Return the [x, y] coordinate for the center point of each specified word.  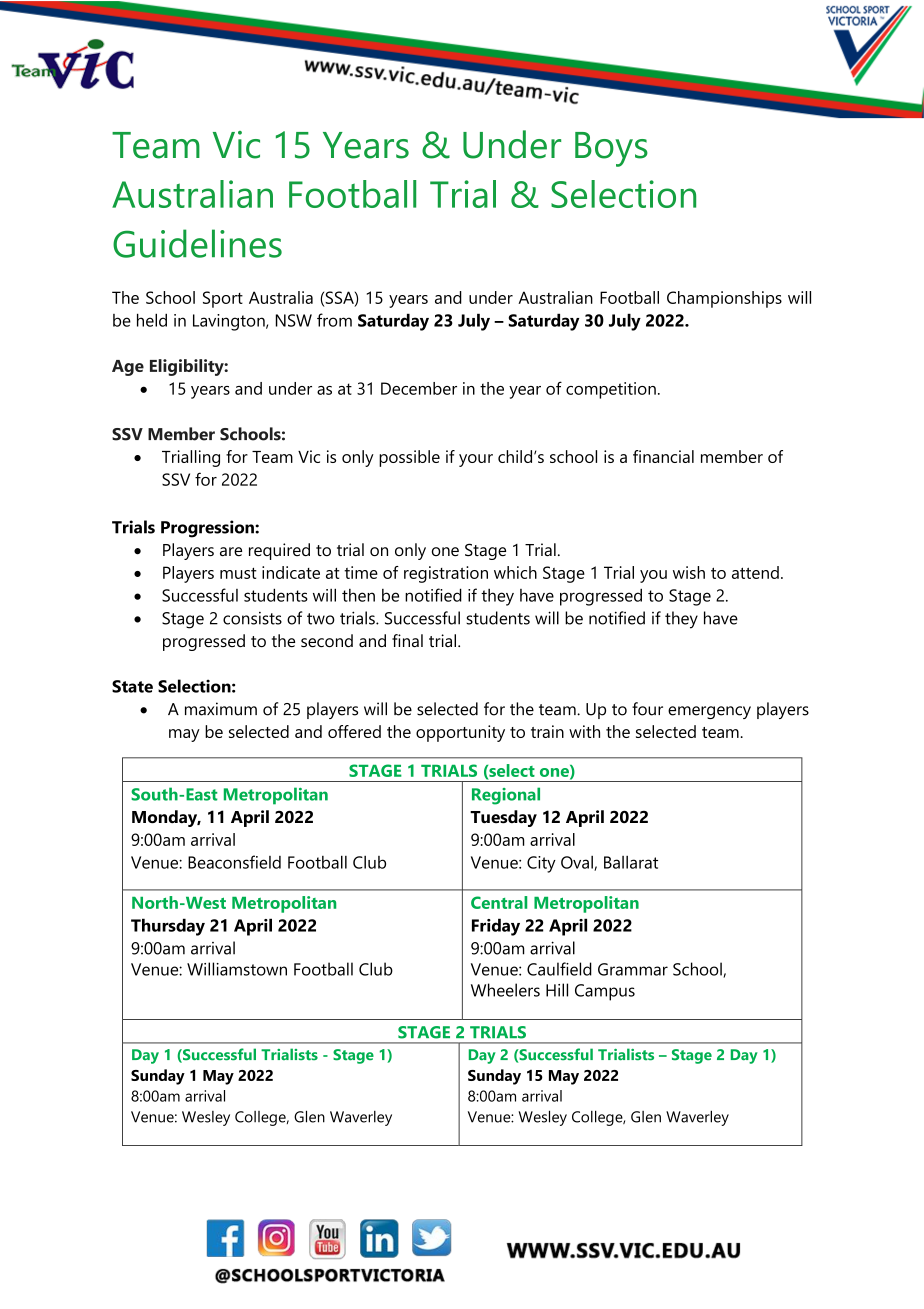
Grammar [633, 969]
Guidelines [197, 243]
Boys [611, 149]
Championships [724, 299]
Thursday [168, 927]
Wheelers [505, 990]
